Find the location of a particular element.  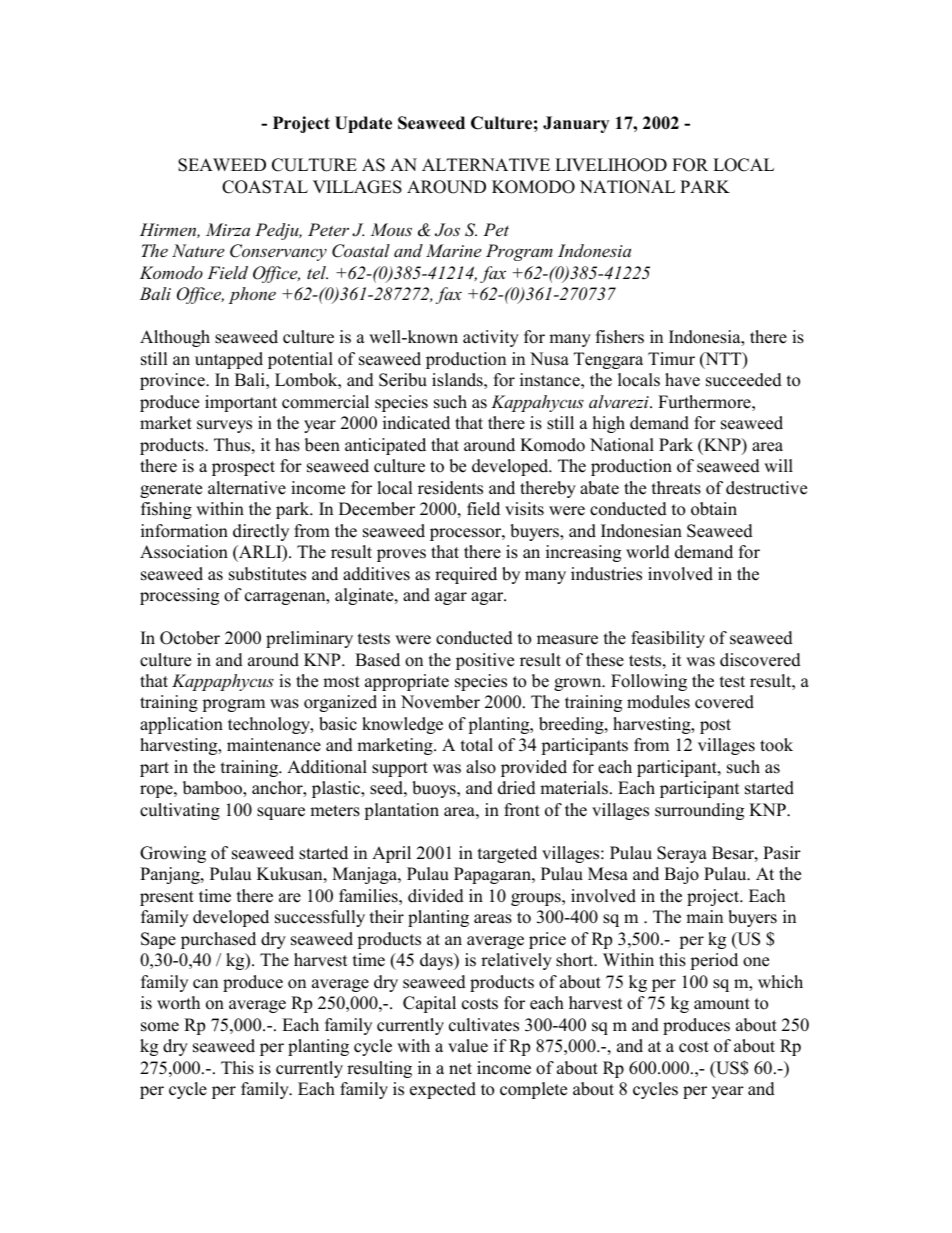

targeted is located at coordinates (507, 854).
